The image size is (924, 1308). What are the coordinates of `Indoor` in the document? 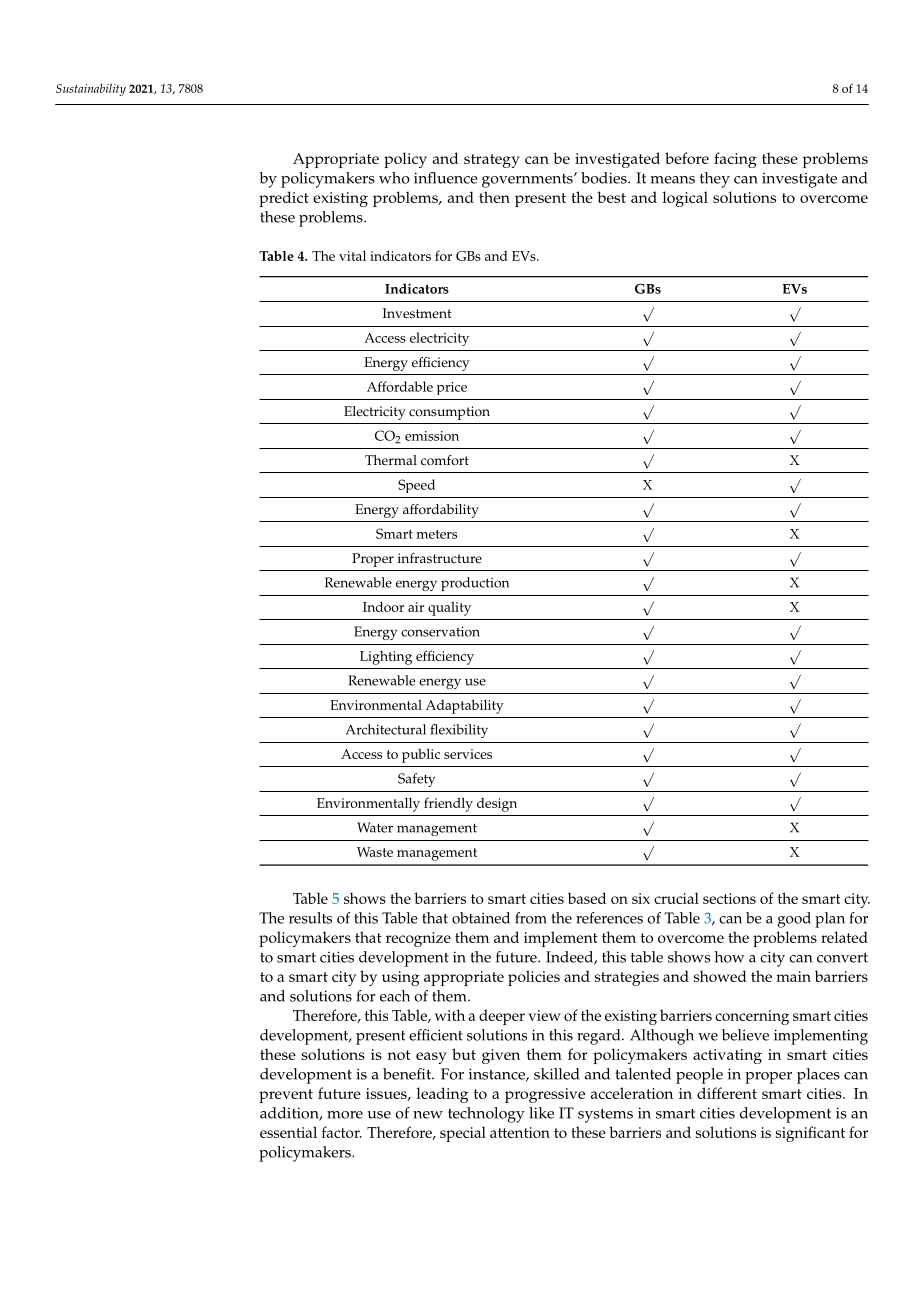 It's located at (383, 606).
